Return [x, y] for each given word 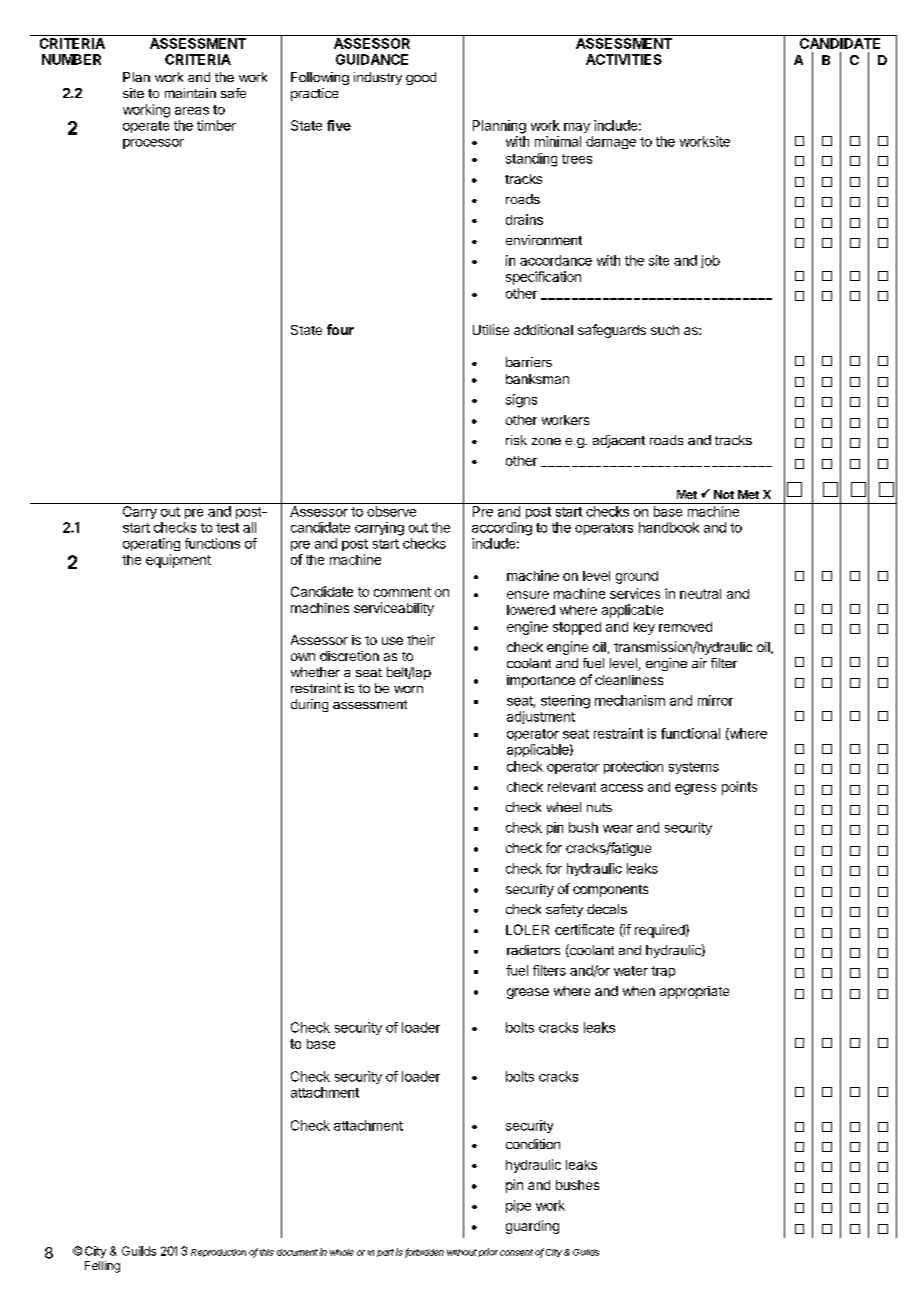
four [340, 329]
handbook [669, 527]
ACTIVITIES [624, 59]
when [639, 991]
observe [391, 511]
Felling [102, 1267]
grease [528, 993]
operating [151, 544]
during [309, 705]
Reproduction [218, 1253]
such [665, 330]
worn [408, 689]
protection [633, 767]
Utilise [491, 329]
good [421, 78]
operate [146, 127]
